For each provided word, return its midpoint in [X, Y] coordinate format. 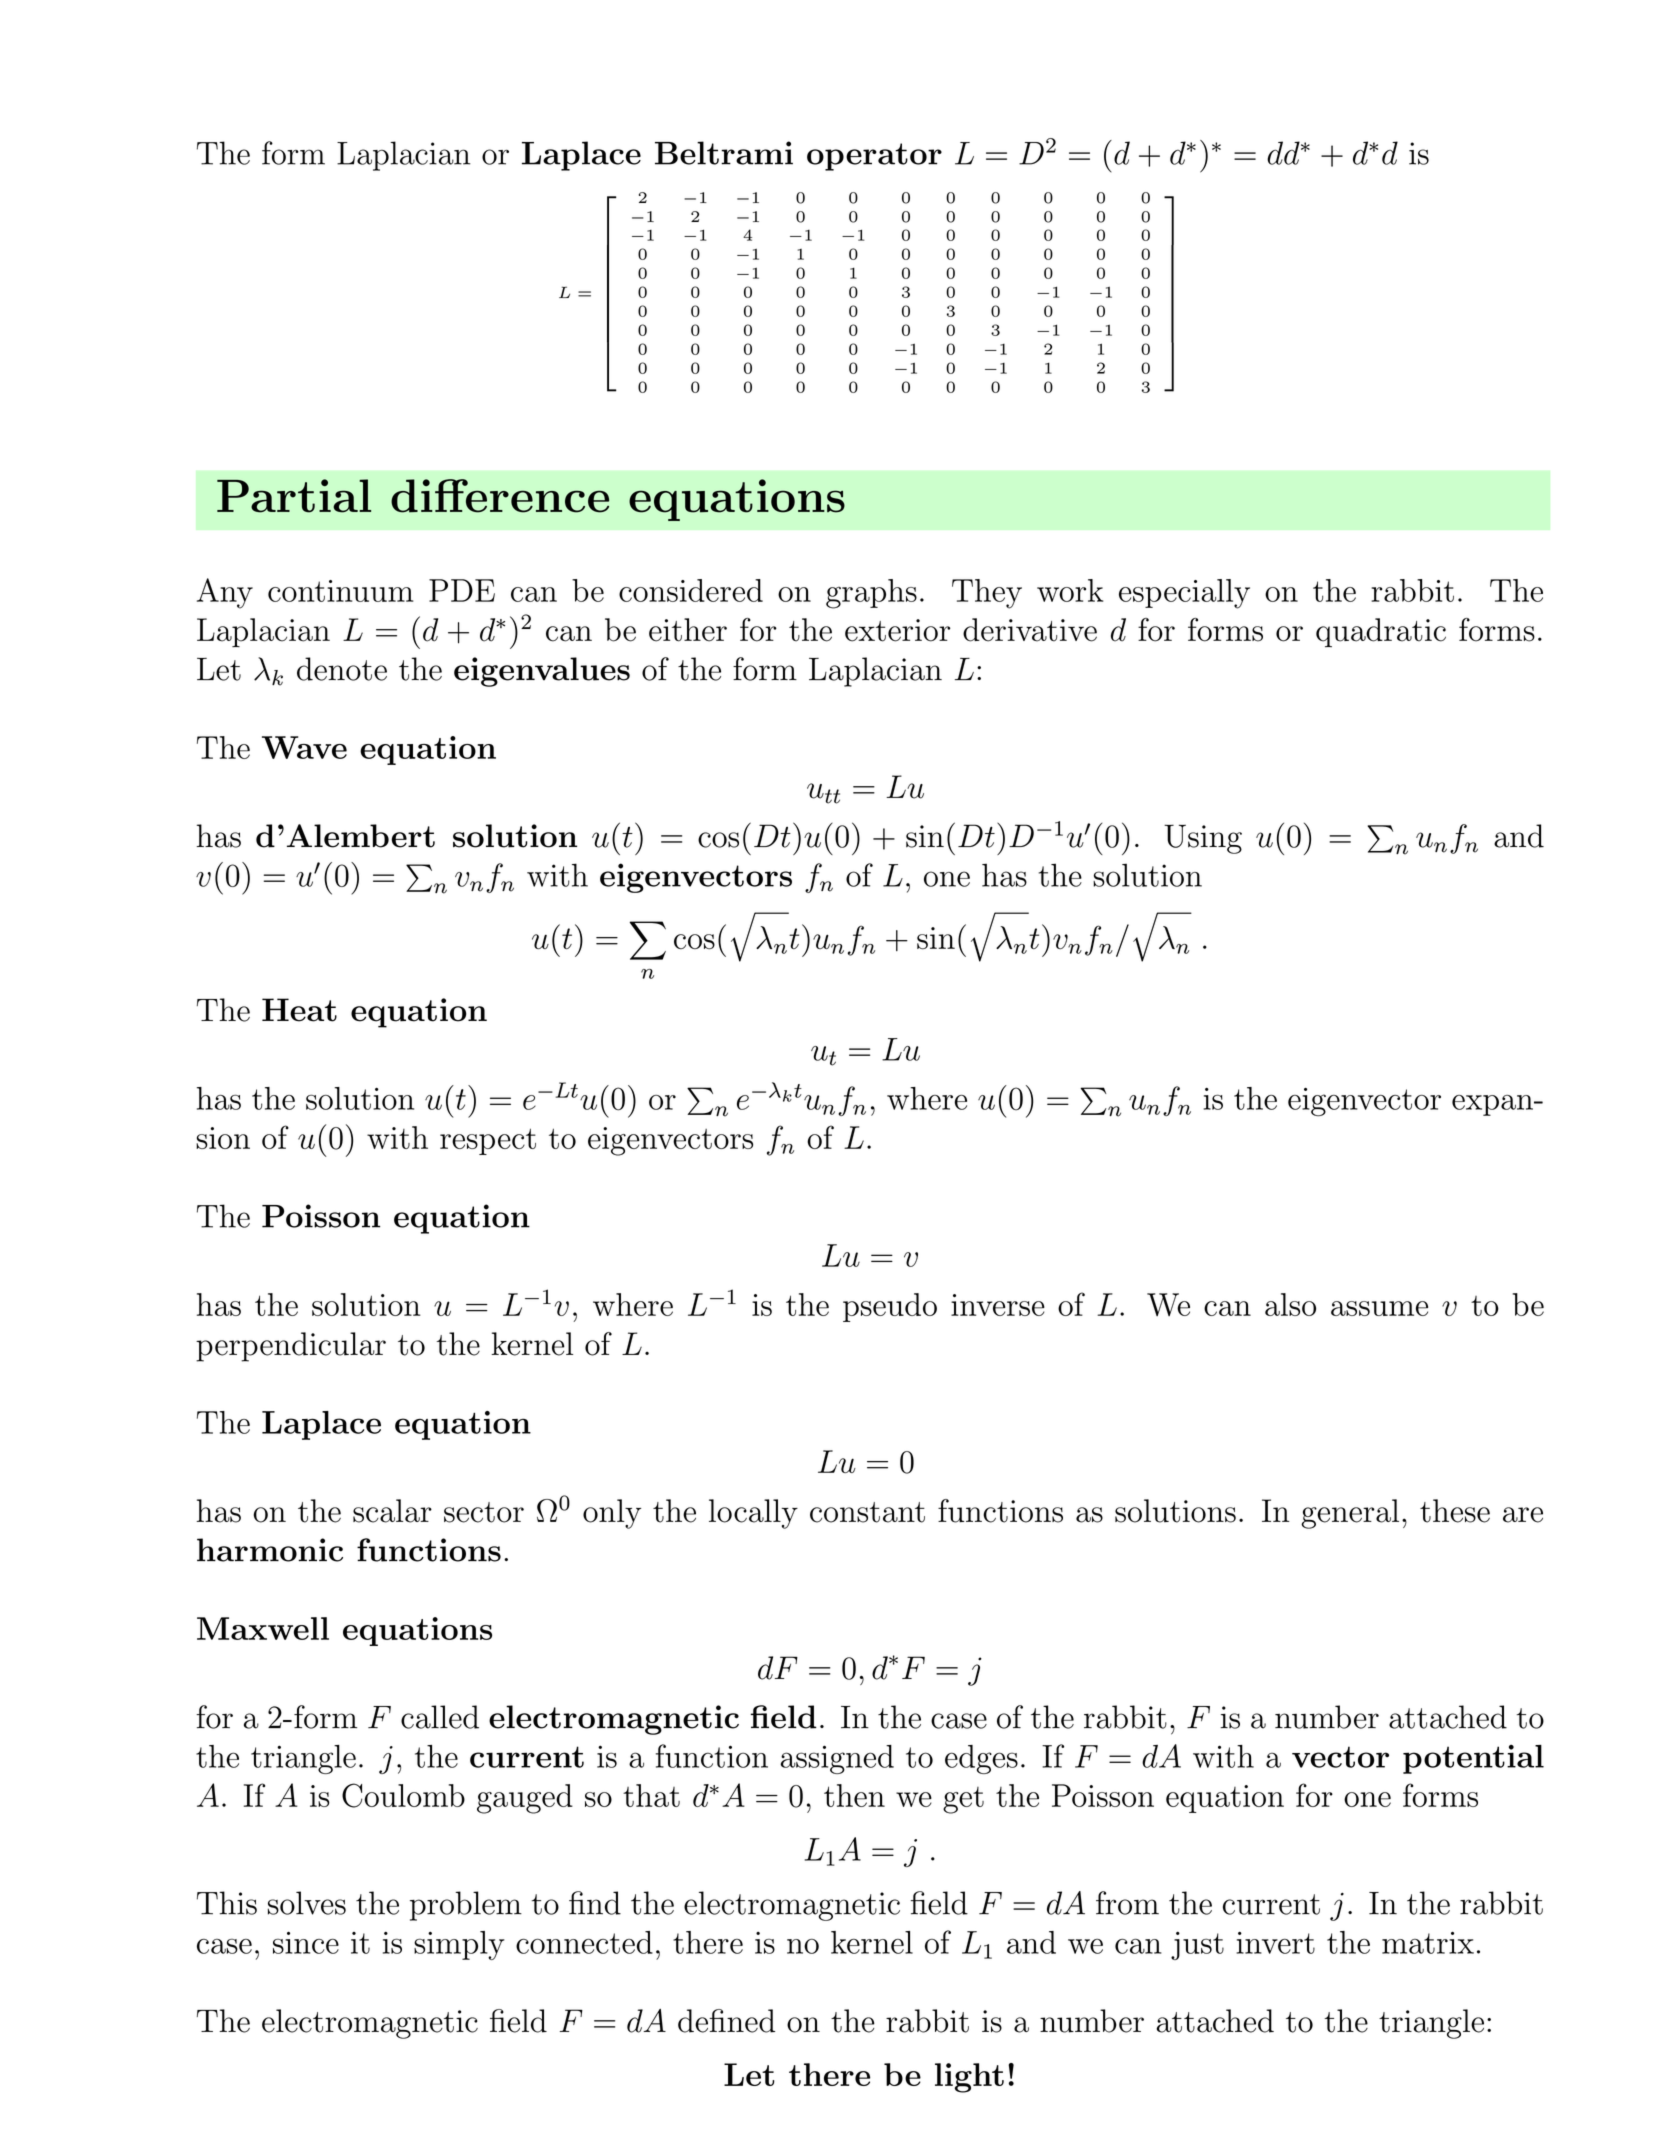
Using [1203, 839]
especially [1184, 594]
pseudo [890, 1307]
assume [1379, 1308]
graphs [871, 594]
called [440, 1717]
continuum [340, 591]
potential [1473, 1759]
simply [459, 1945]
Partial [294, 496]
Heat [299, 1010]
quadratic [1381, 632]
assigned [837, 1759]
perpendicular [291, 1347]
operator [874, 157]
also [1290, 1304]
